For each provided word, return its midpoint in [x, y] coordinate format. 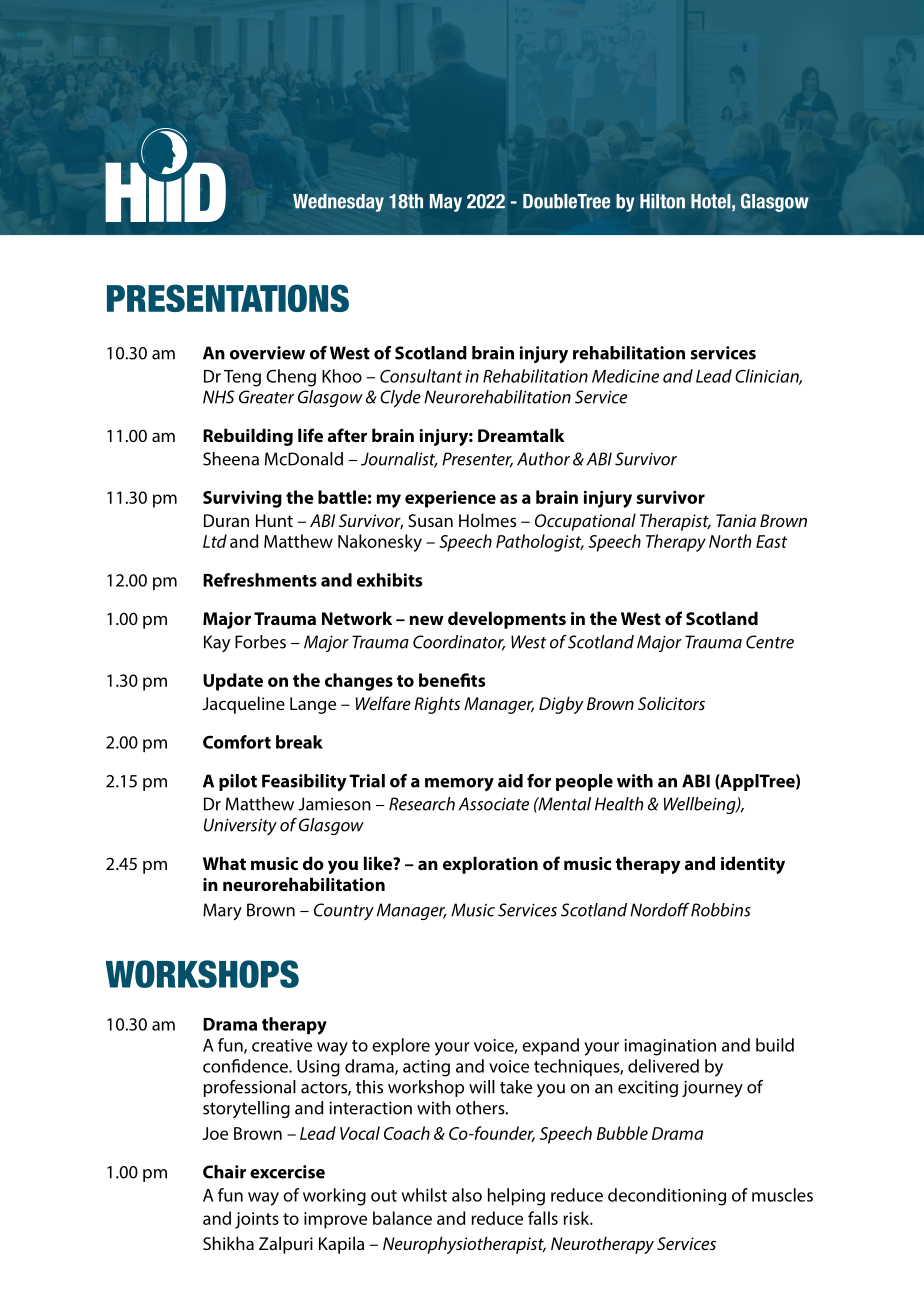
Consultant [421, 376]
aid [510, 781]
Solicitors [671, 703]
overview [267, 353]
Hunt [274, 520]
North [730, 541]
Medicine [625, 376]
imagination [670, 1047]
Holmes [487, 520]
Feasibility [304, 783]
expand [550, 1046]
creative [282, 1045]
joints [257, 1220]
